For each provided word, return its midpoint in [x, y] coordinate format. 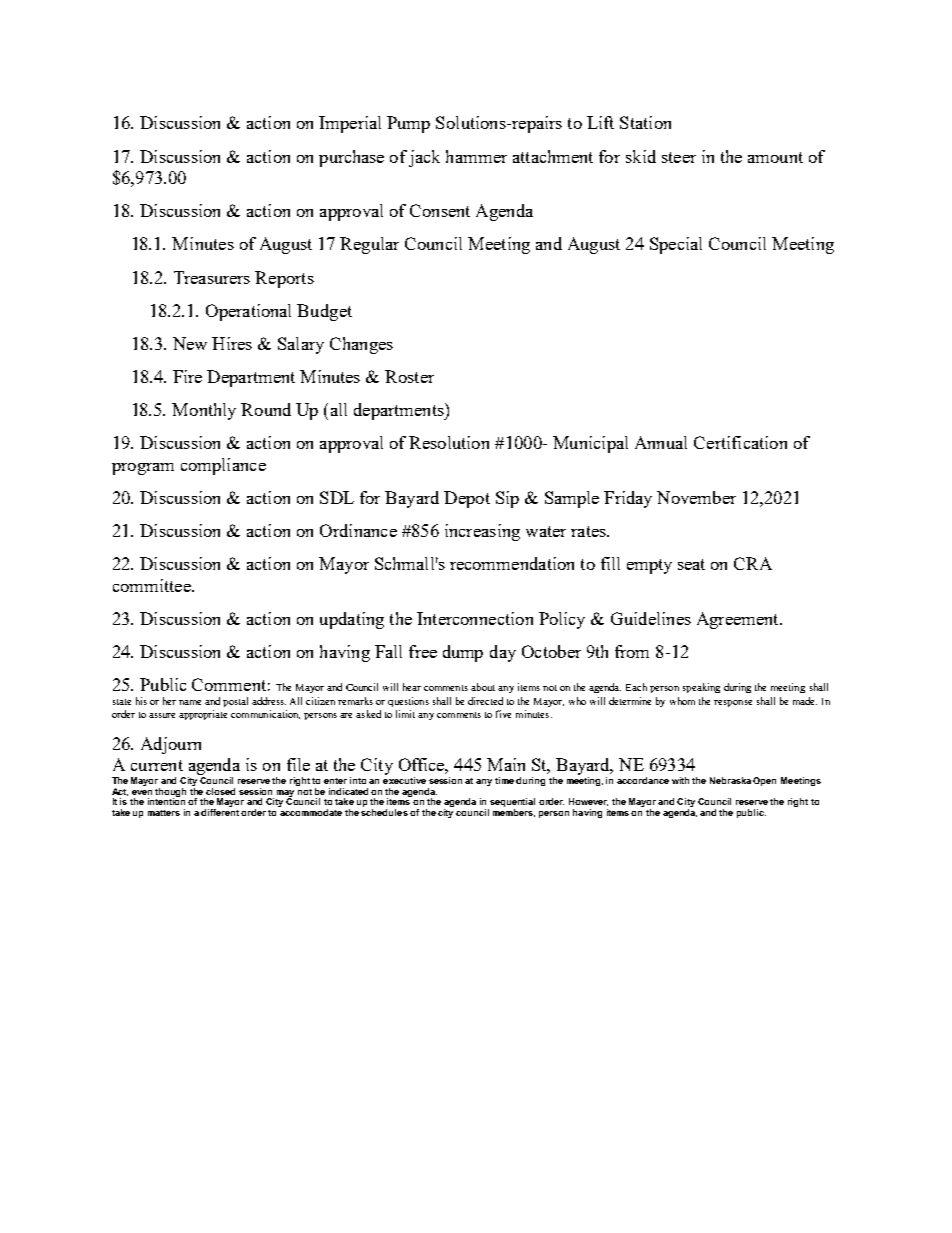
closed [220, 791]
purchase [351, 158]
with [680, 780]
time [504, 780]
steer [679, 157]
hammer [476, 156]
